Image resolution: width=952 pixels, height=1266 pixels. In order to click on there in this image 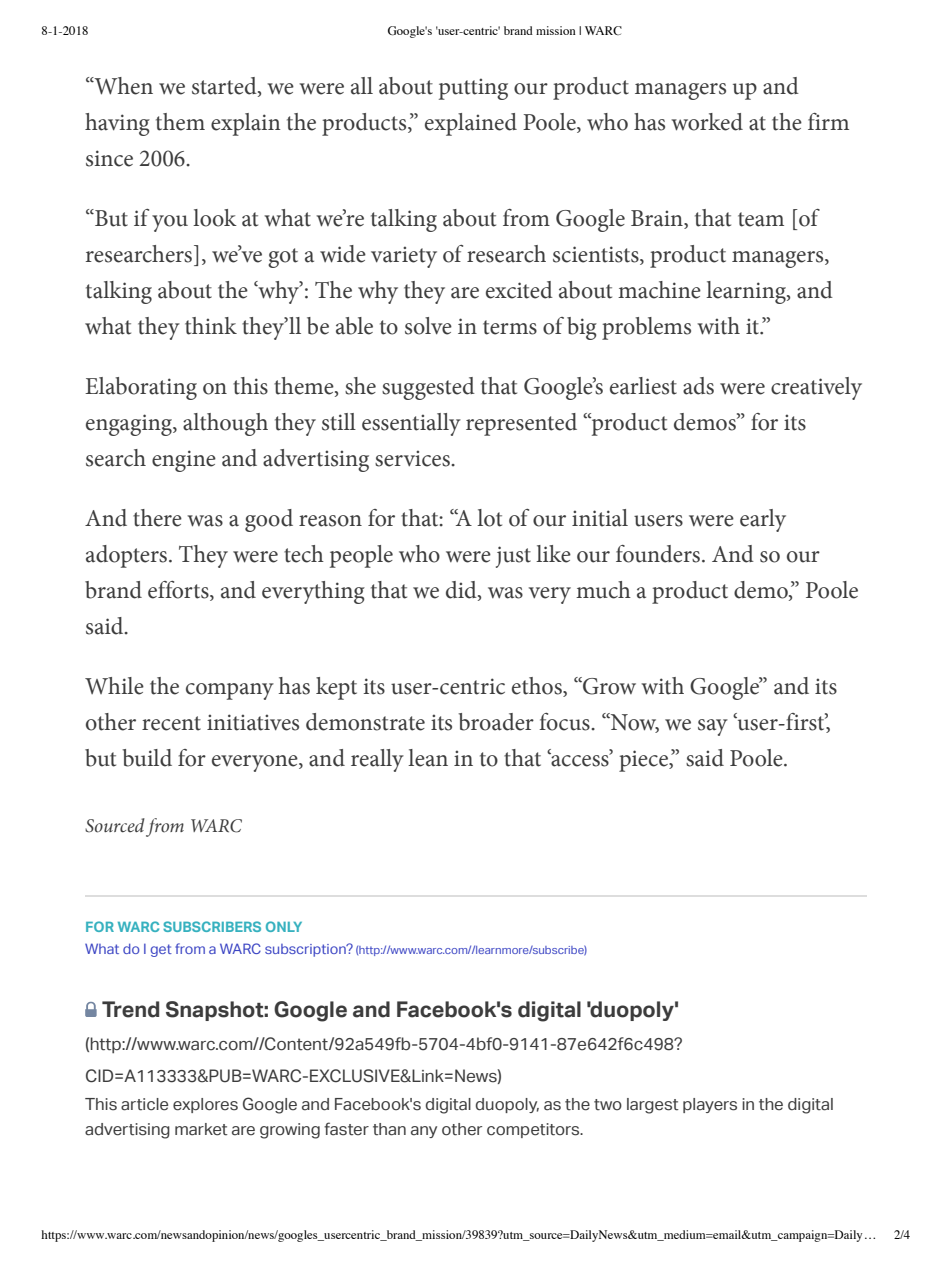, I will do `click(157, 518)`.
